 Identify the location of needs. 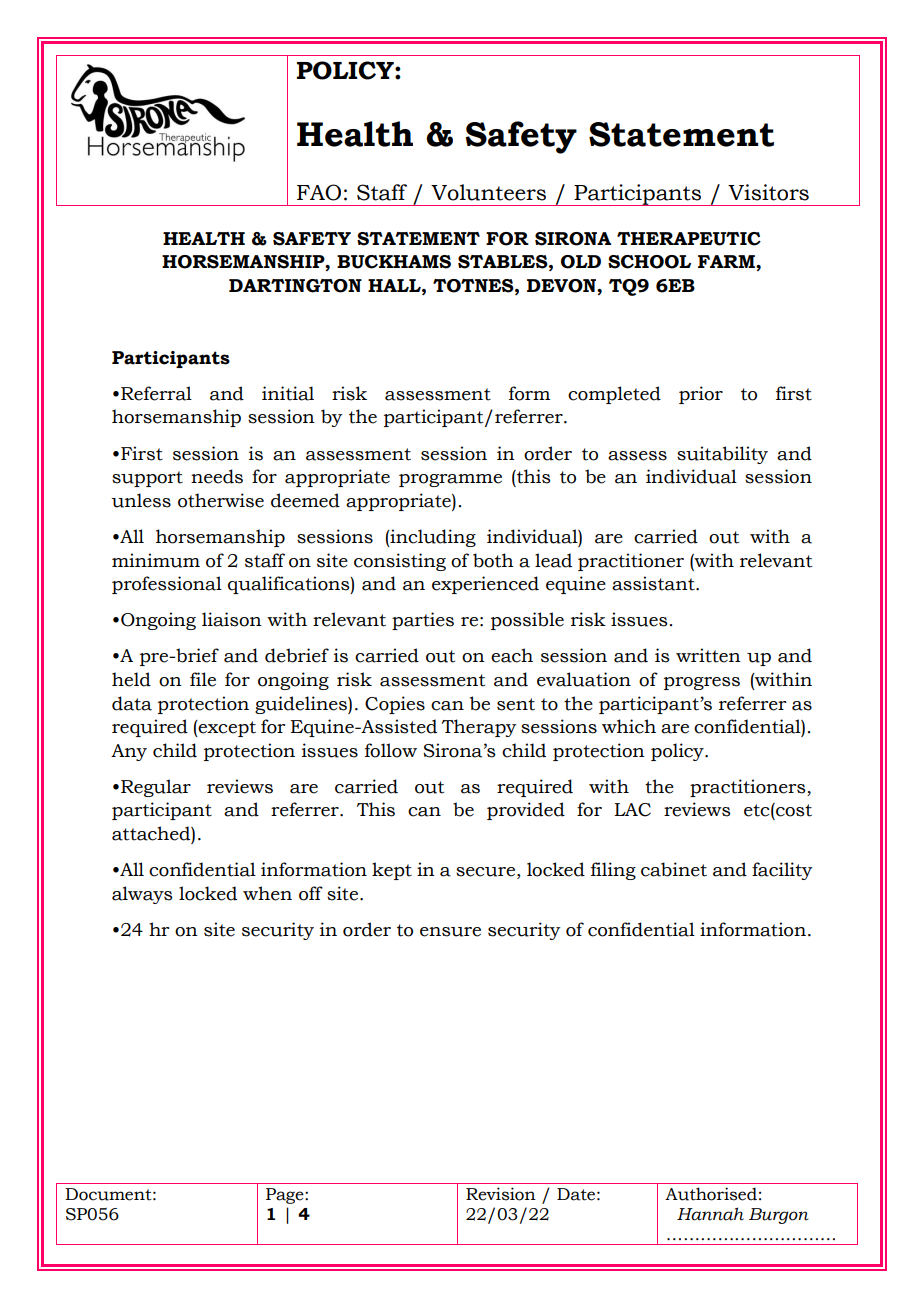
(217, 476).
